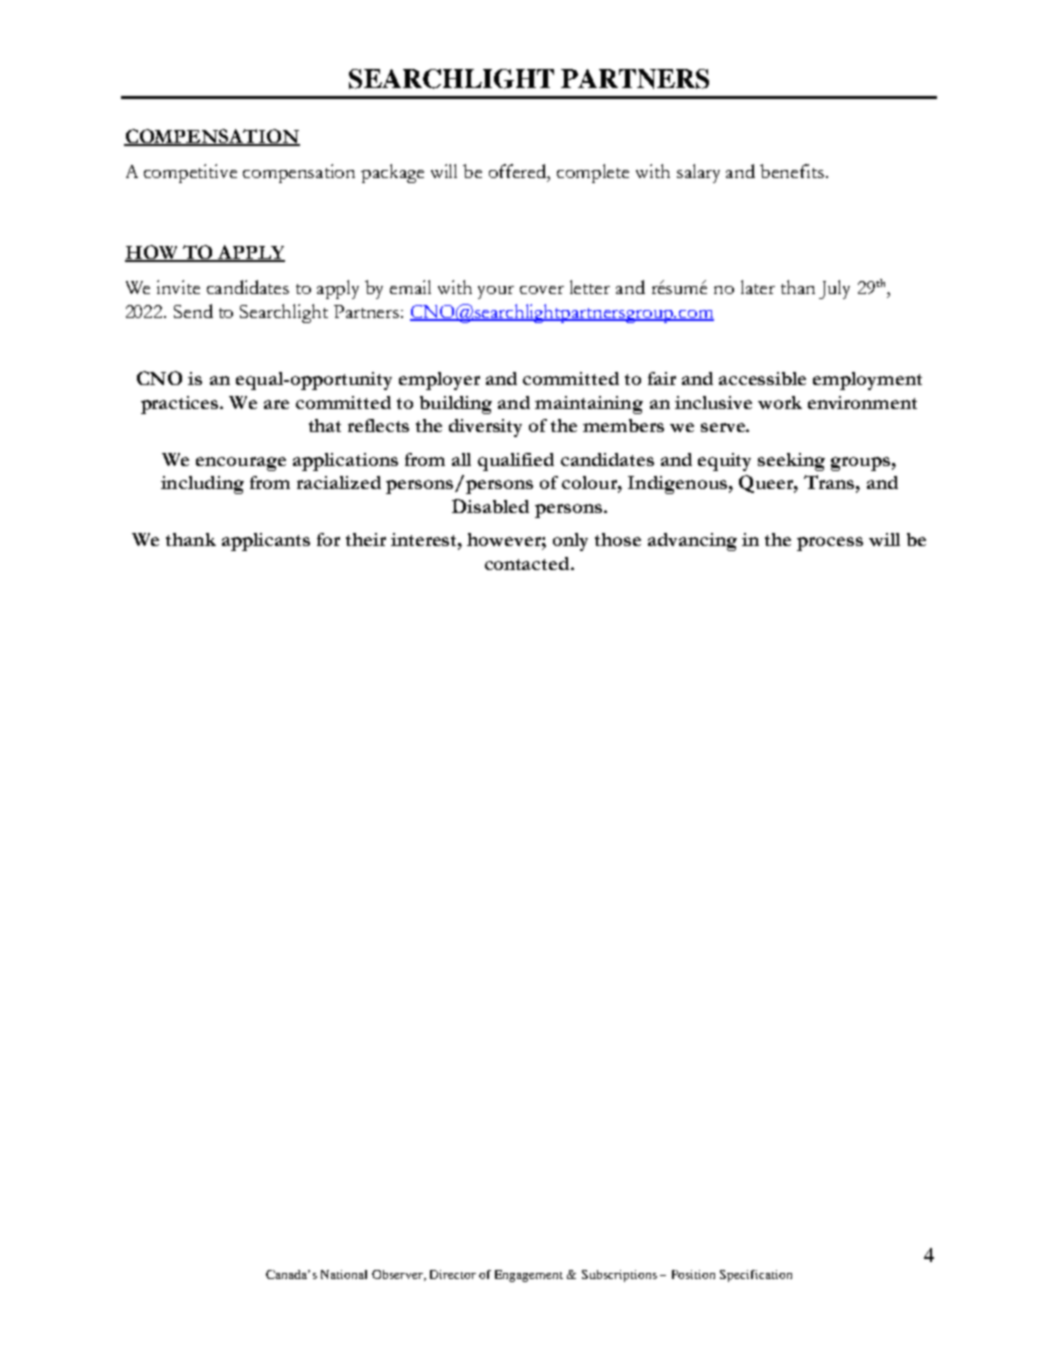  What do you see at coordinates (344, 1274) in the screenshot?
I see `National` at bounding box center [344, 1274].
